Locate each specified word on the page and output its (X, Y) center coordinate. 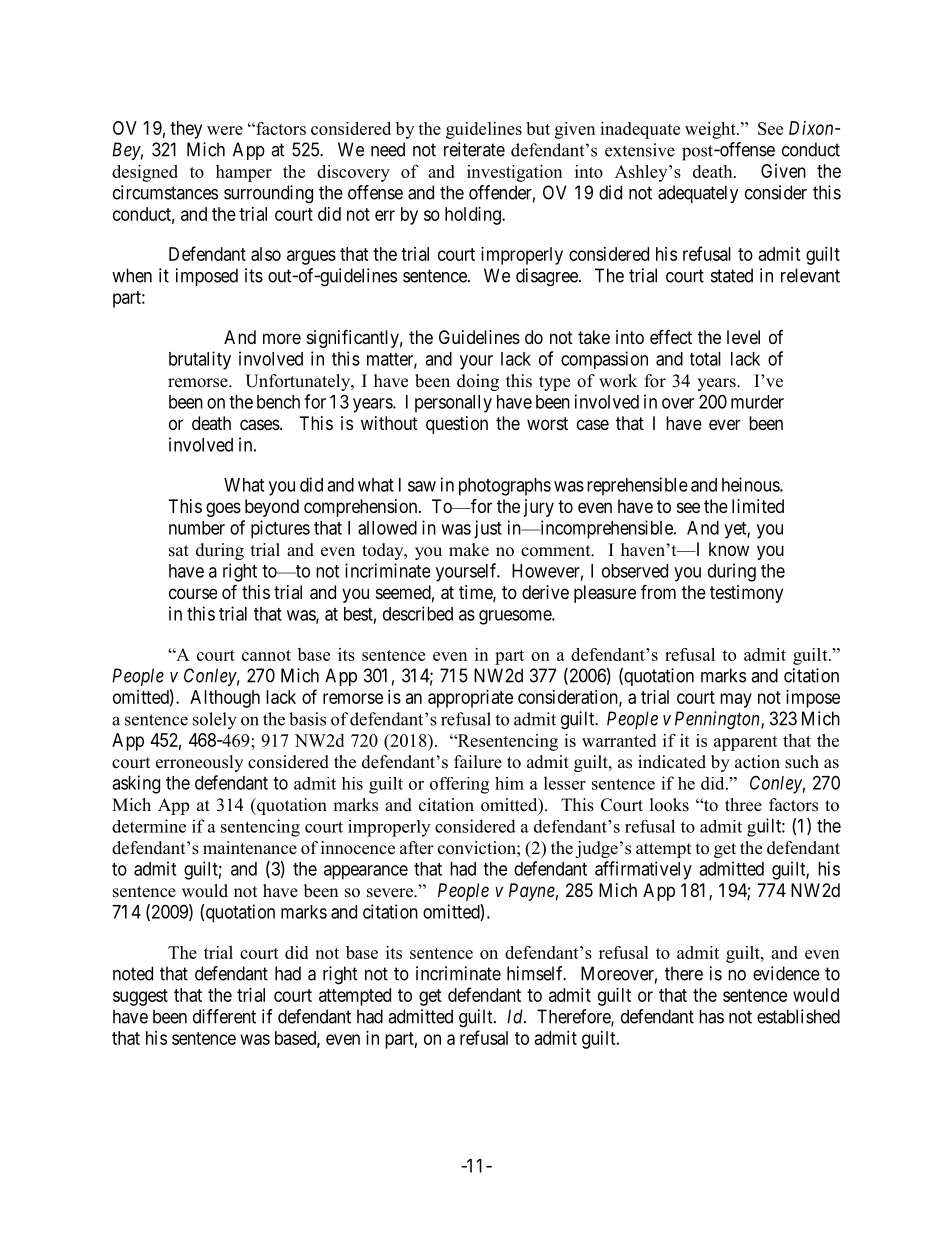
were (225, 130)
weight (711, 130)
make (469, 550)
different (224, 1016)
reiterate (474, 149)
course (193, 593)
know (729, 549)
